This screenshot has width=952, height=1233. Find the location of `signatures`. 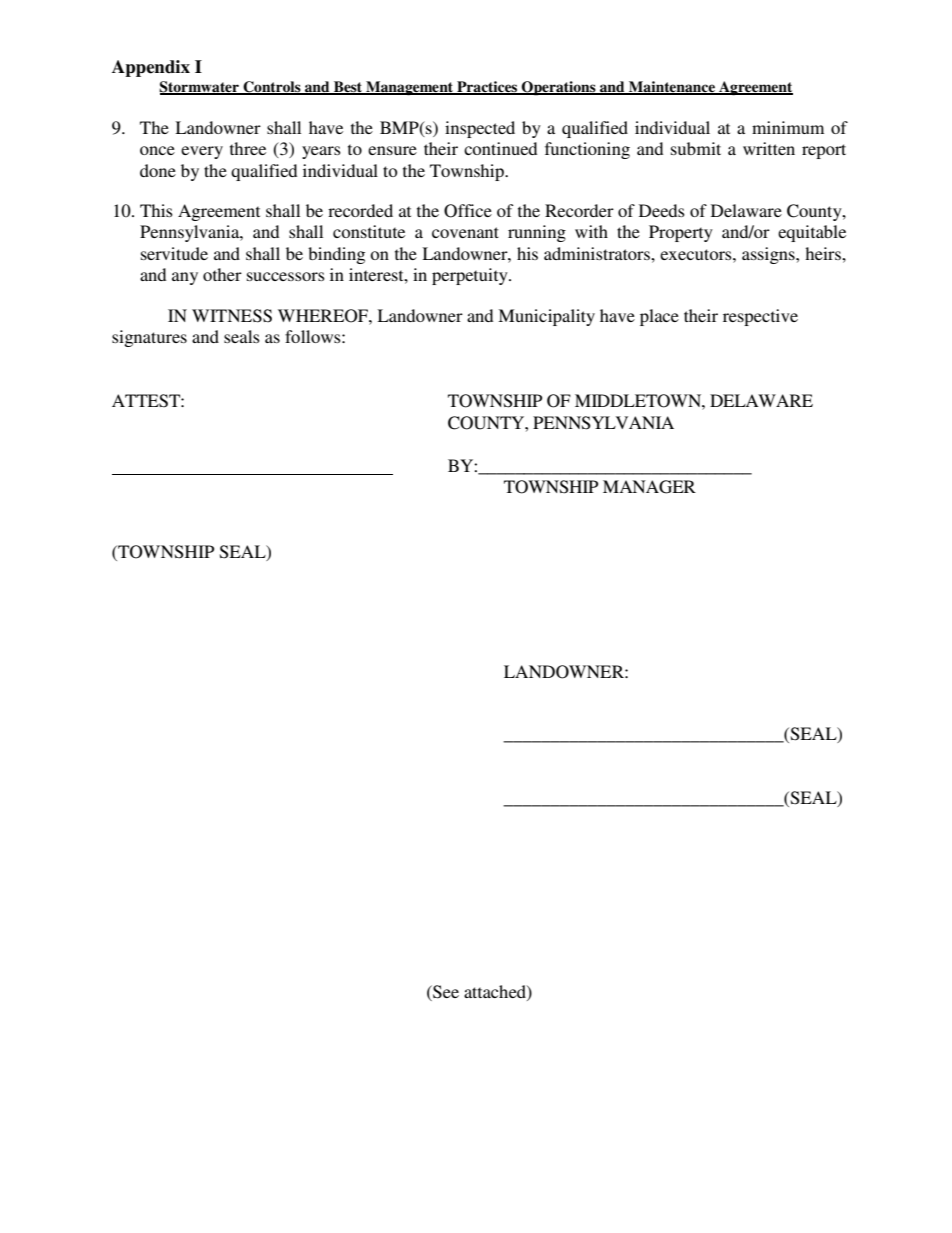

signatures is located at coordinates (149, 338).
